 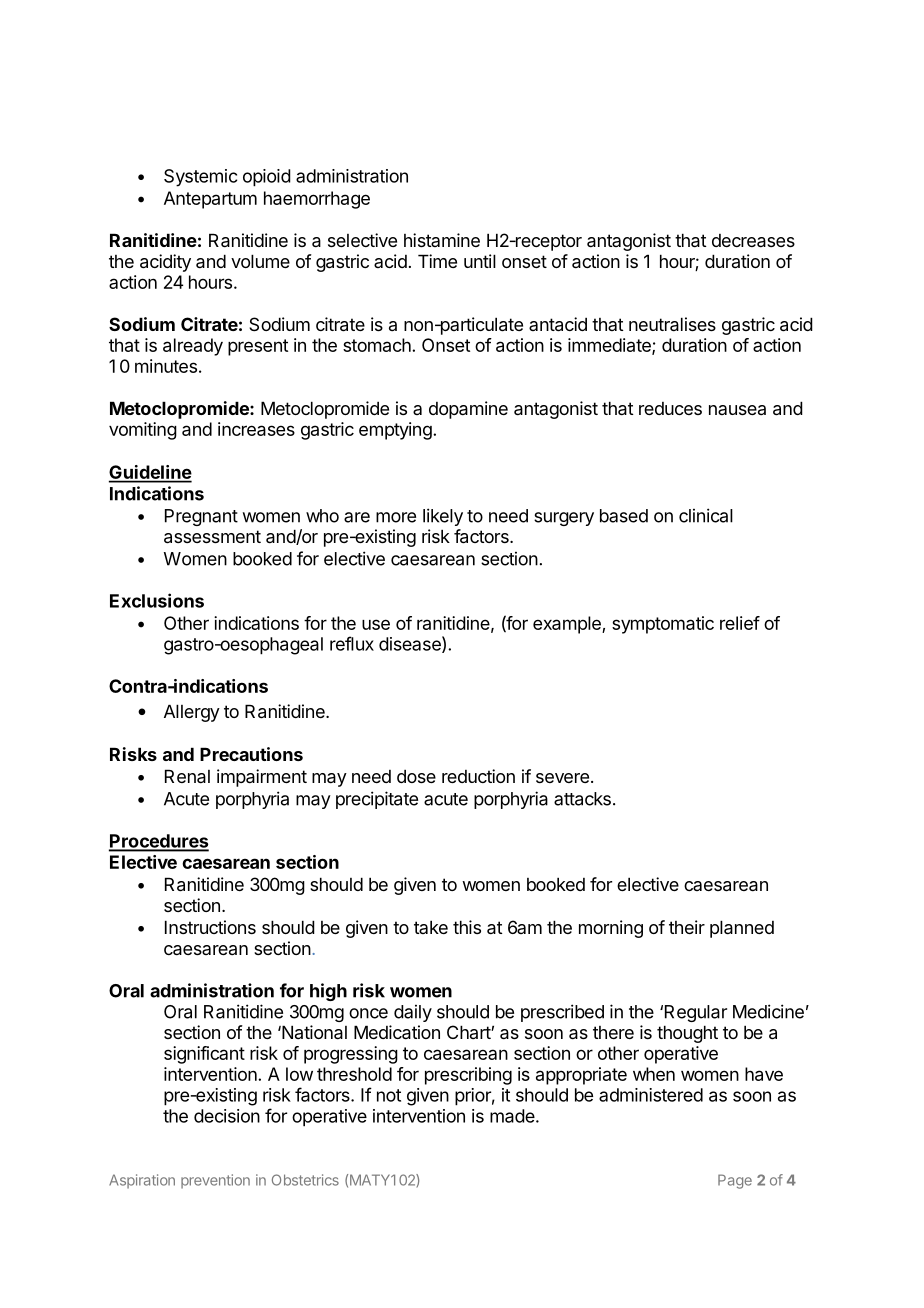 What do you see at coordinates (467, 927) in the page?
I see `this` at bounding box center [467, 927].
